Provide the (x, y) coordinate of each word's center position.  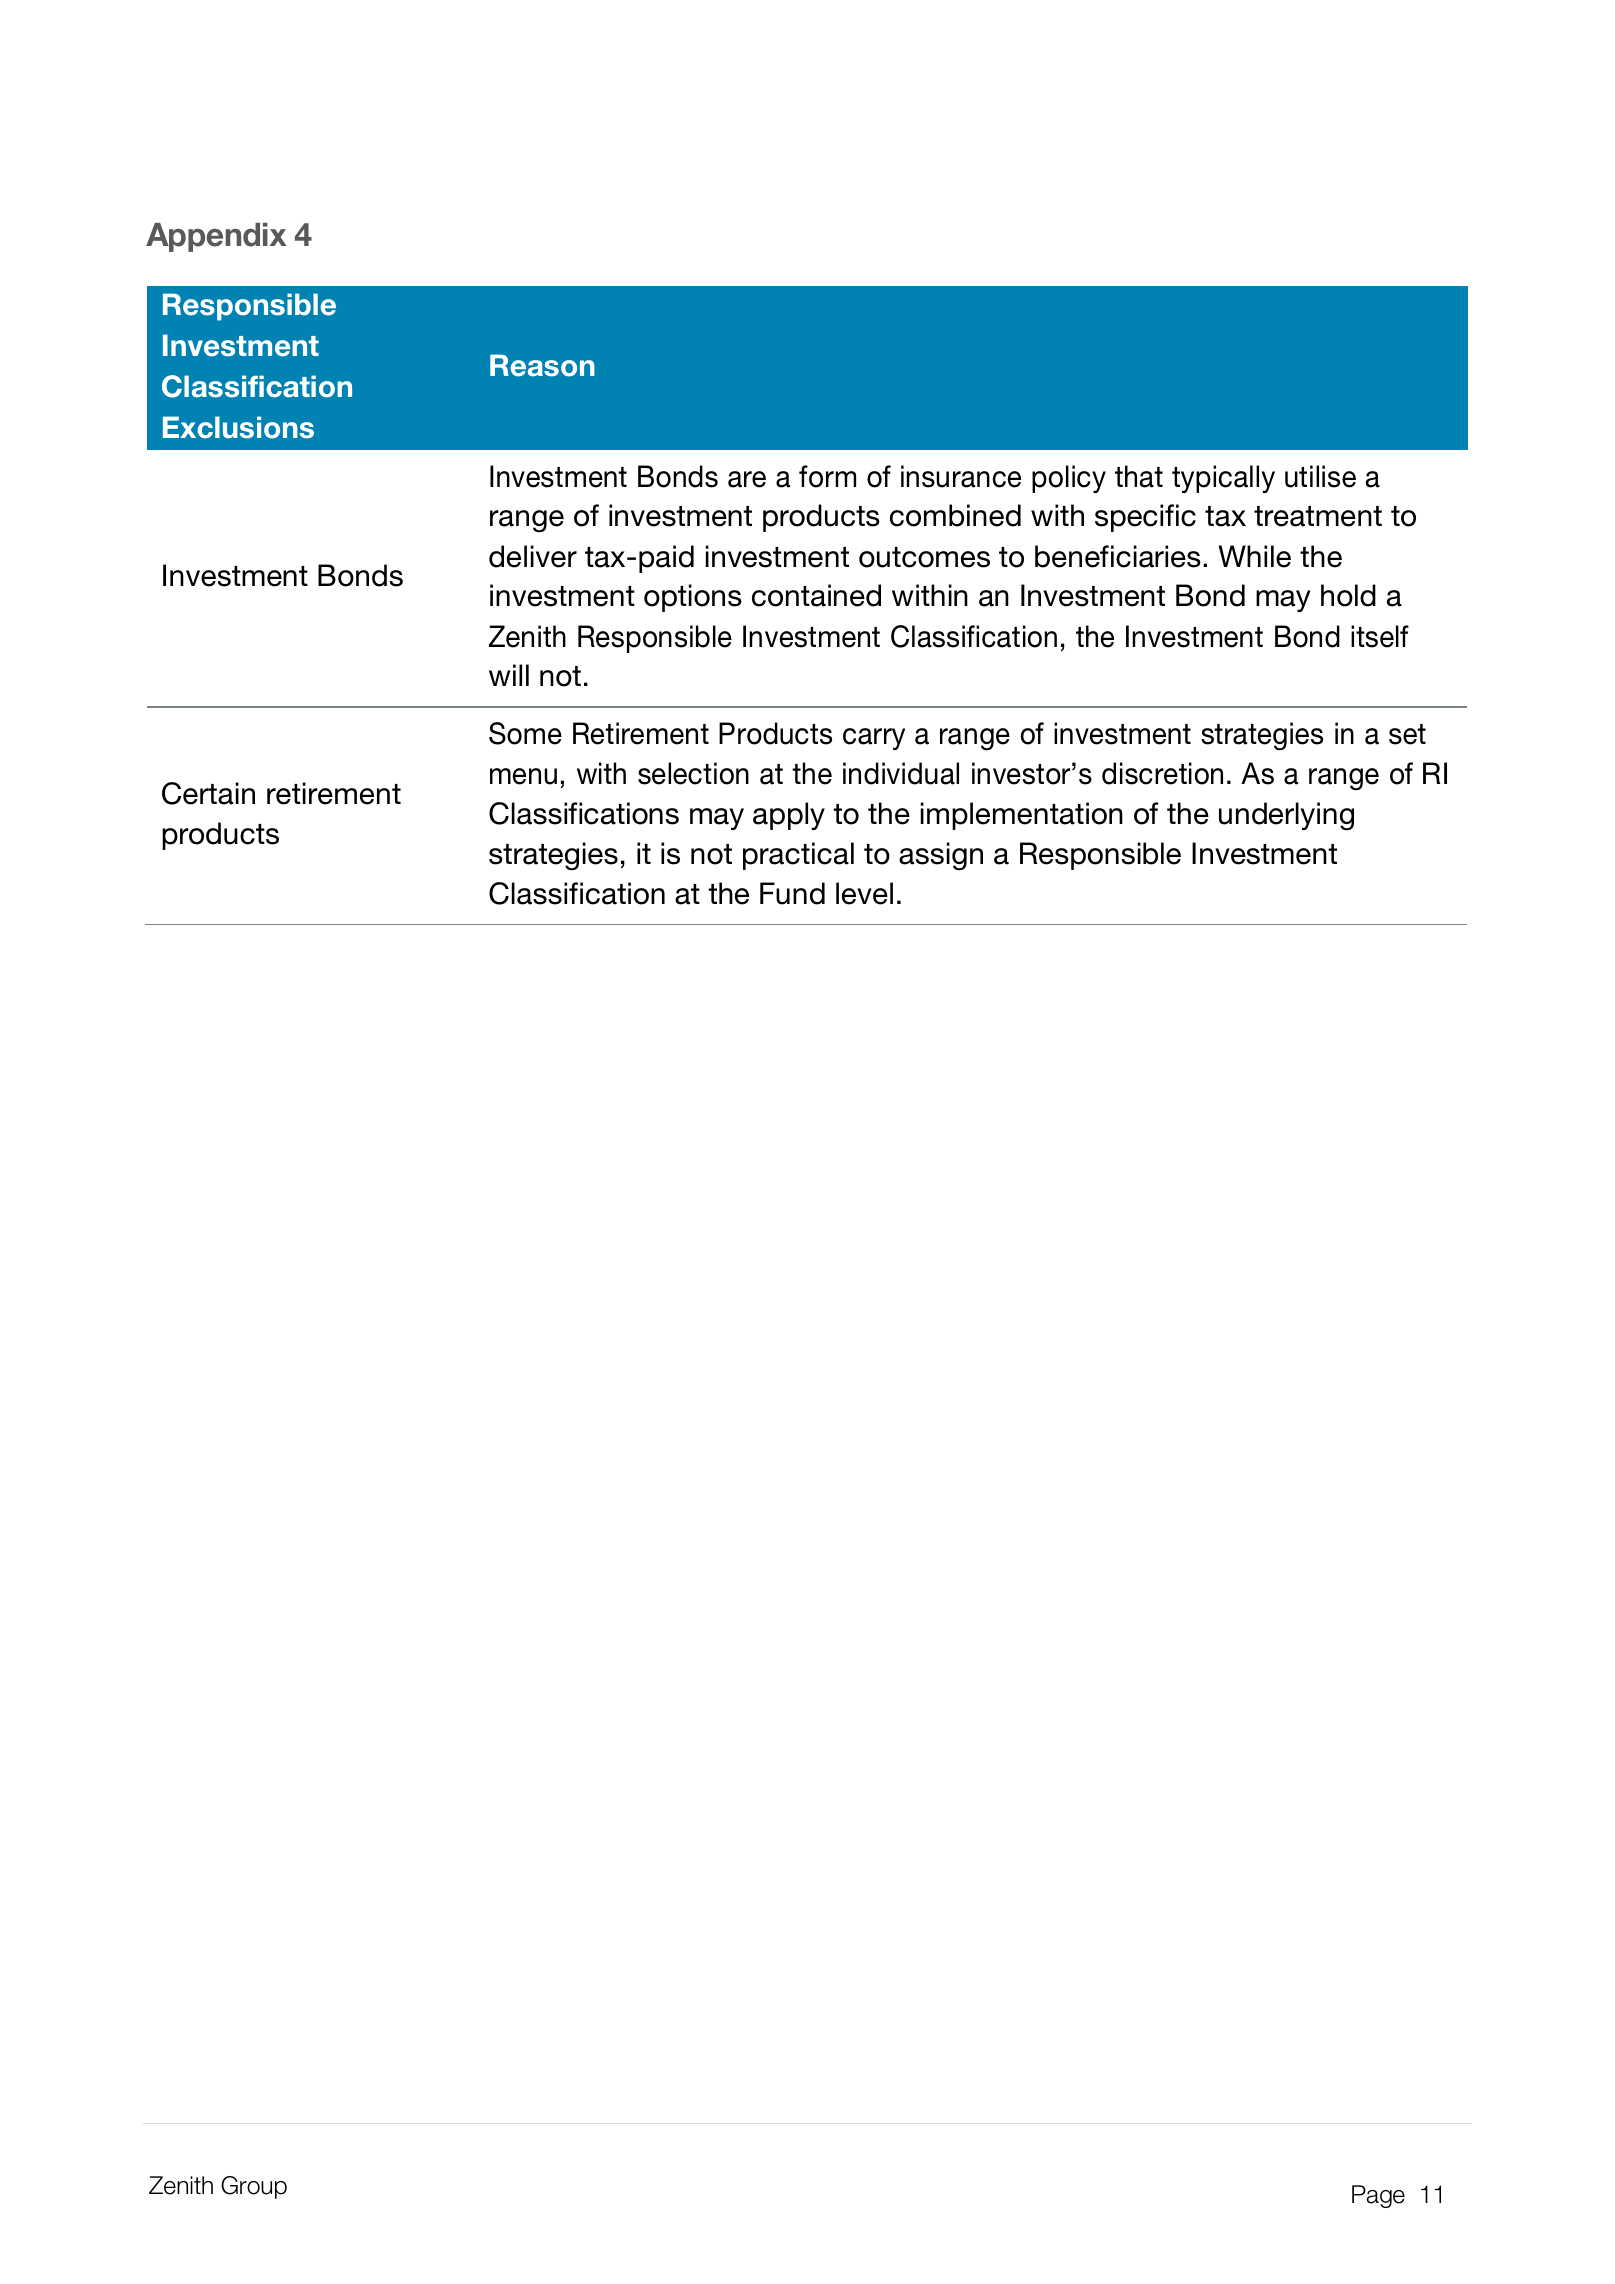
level (864, 893)
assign (941, 856)
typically (1223, 479)
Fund (792, 893)
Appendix (216, 237)
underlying (1286, 816)
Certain (208, 793)
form (827, 476)
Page (1378, 2196)
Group (254, 2187)
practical (798, 856)
